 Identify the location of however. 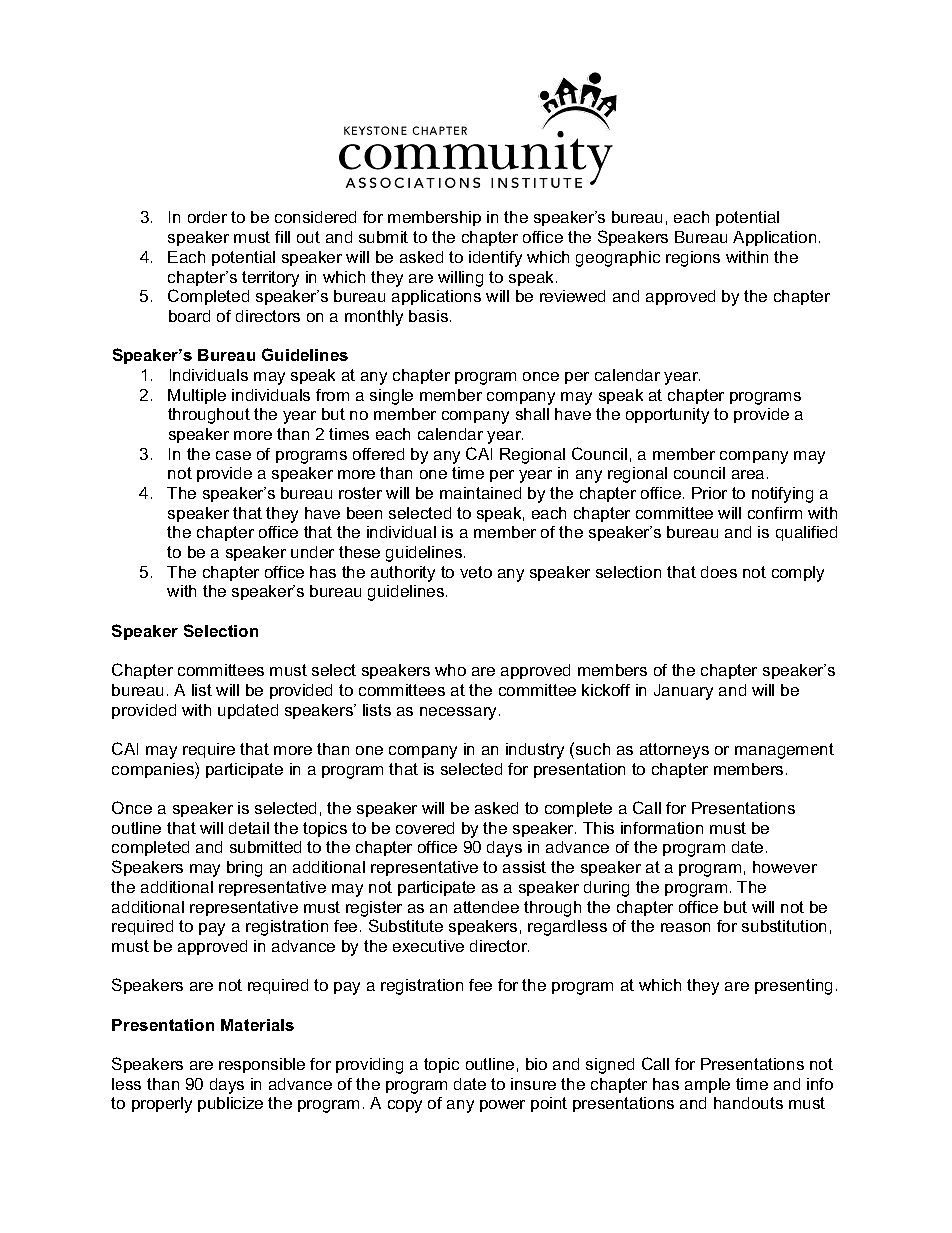
(785, 867).
